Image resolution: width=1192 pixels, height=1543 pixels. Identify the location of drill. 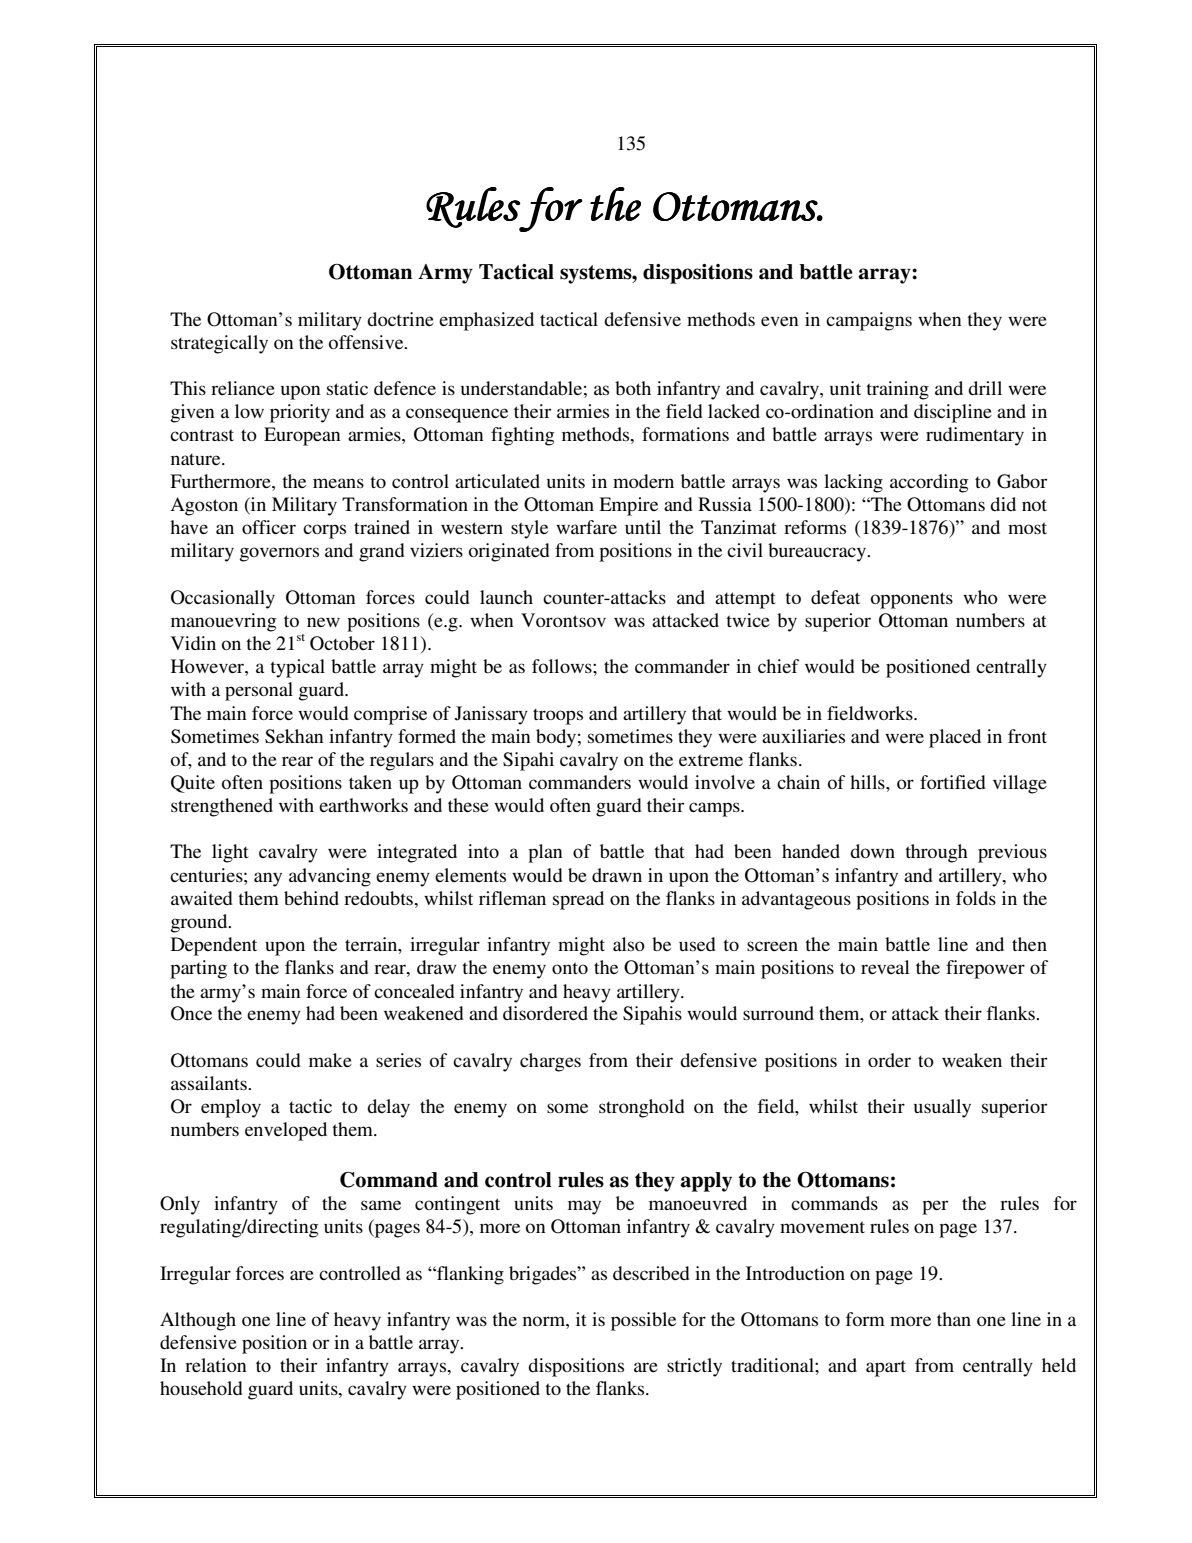
(985, 388).
